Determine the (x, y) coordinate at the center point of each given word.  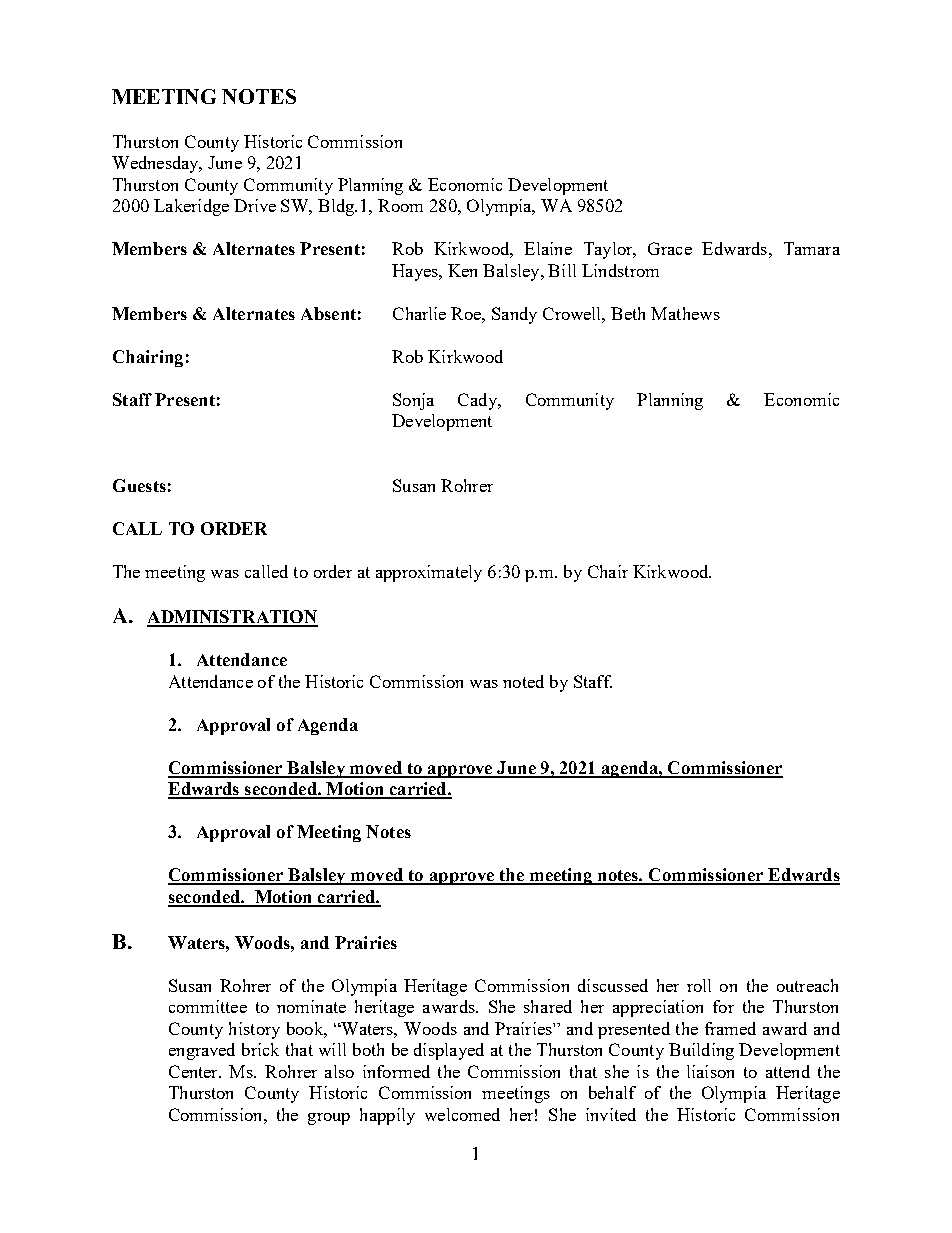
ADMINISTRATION (232, 618)
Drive (255, 205)
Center (194, 1071)
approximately (429, 573)
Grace (670, 248)
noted (523, 681)
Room (400, 205)
